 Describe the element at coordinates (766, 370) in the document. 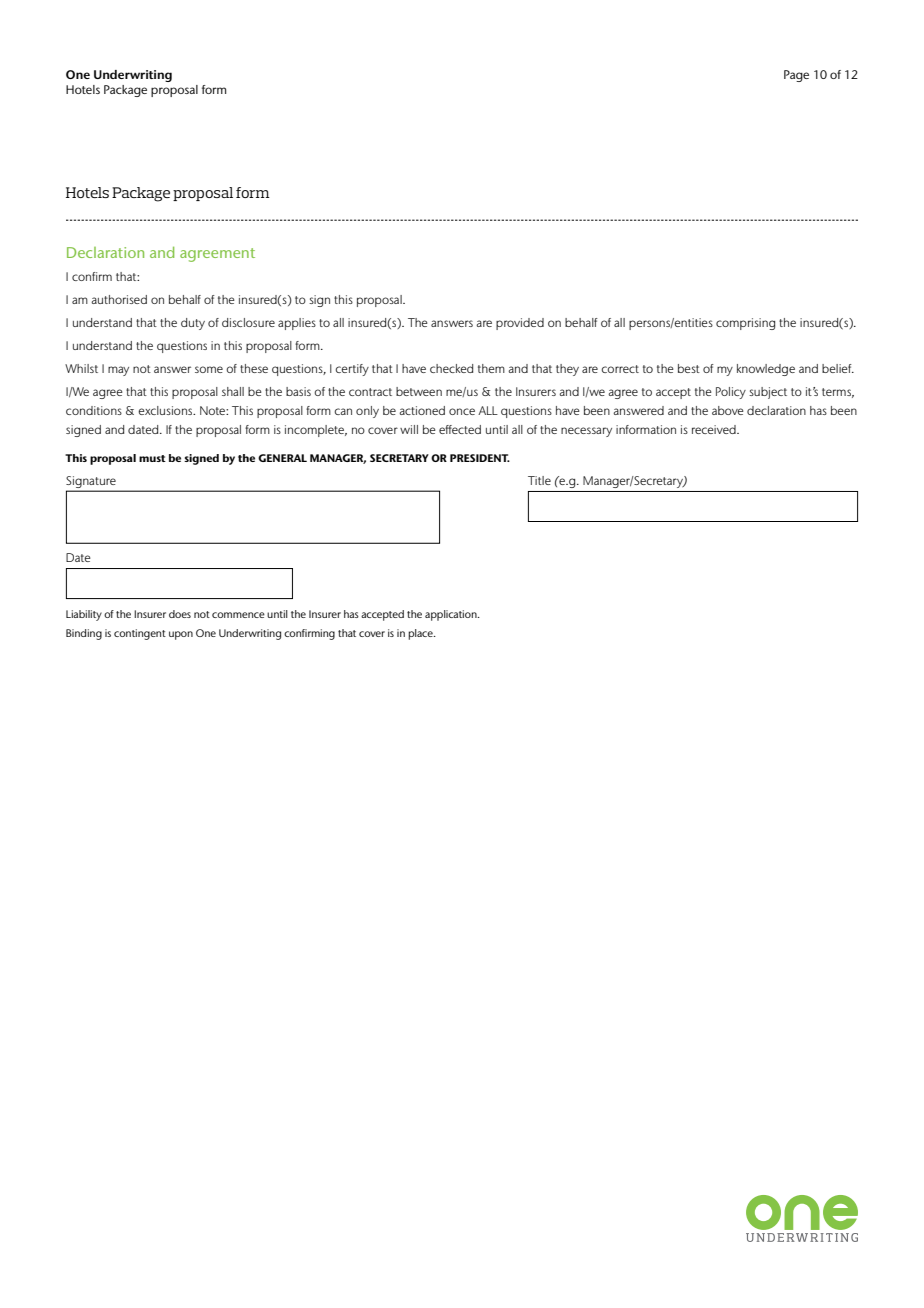

I see `knowledge` at that location.
